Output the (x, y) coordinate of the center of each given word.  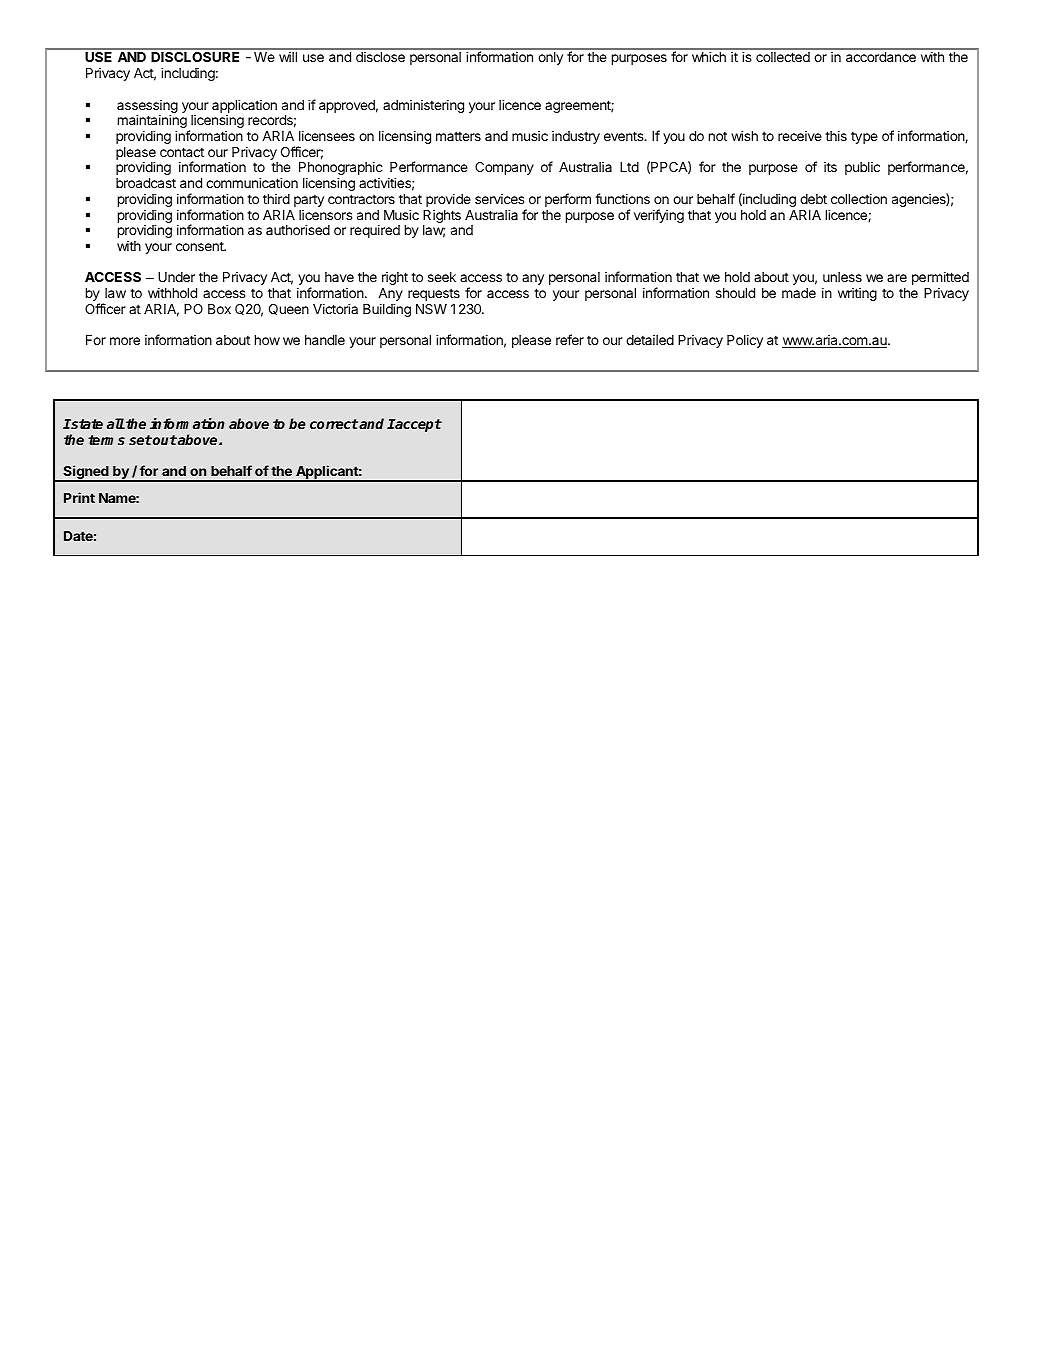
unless (842, 277)
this (836, 135)
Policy (745, 341)
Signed (86, 473)
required (375, 231)
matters (458, 136)
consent (201, 246)
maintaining (153, 122)
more (125, 341)
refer (570, 339)
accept (418, 425)
